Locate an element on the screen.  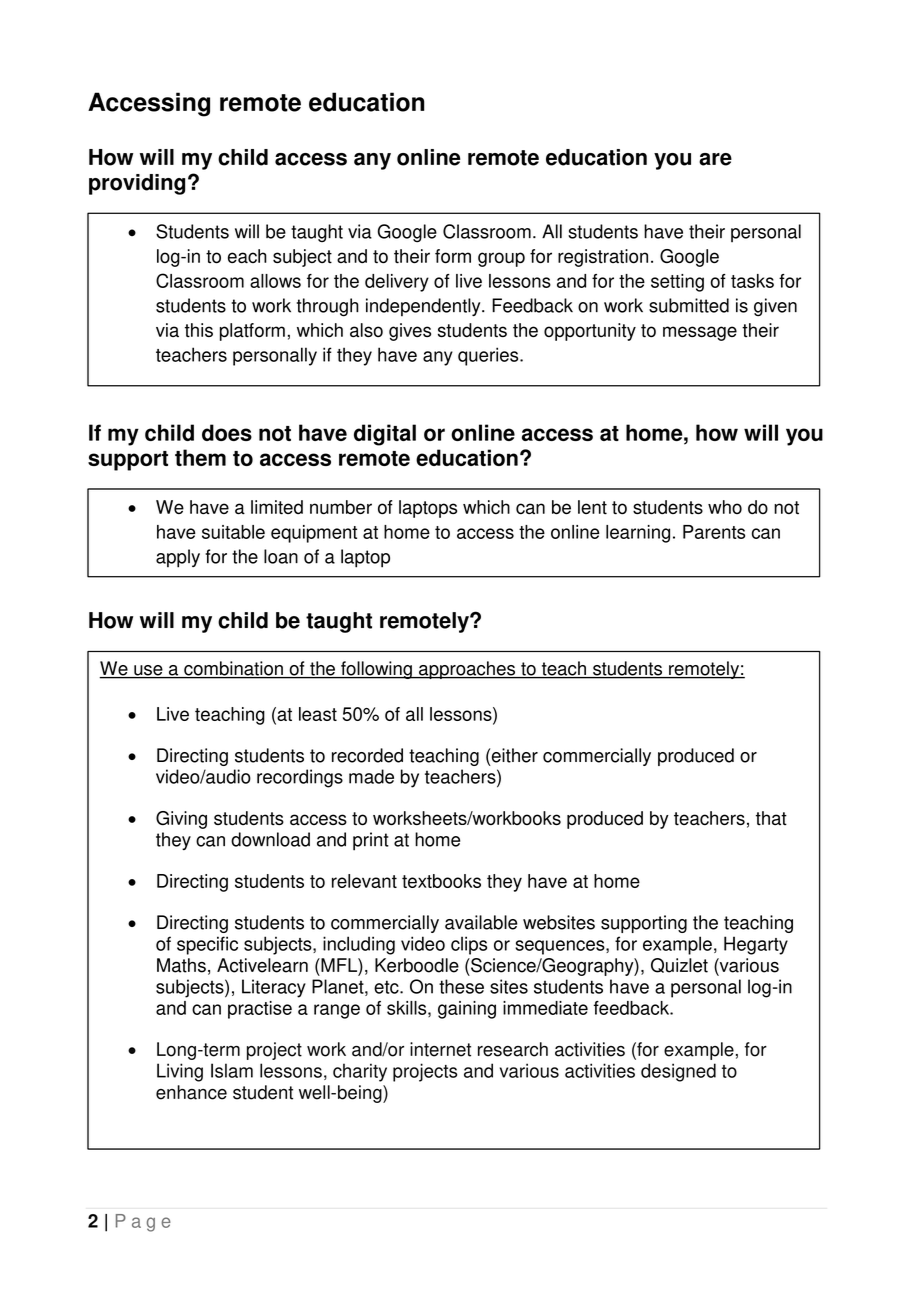
that is located at coordinates (771, 818).
